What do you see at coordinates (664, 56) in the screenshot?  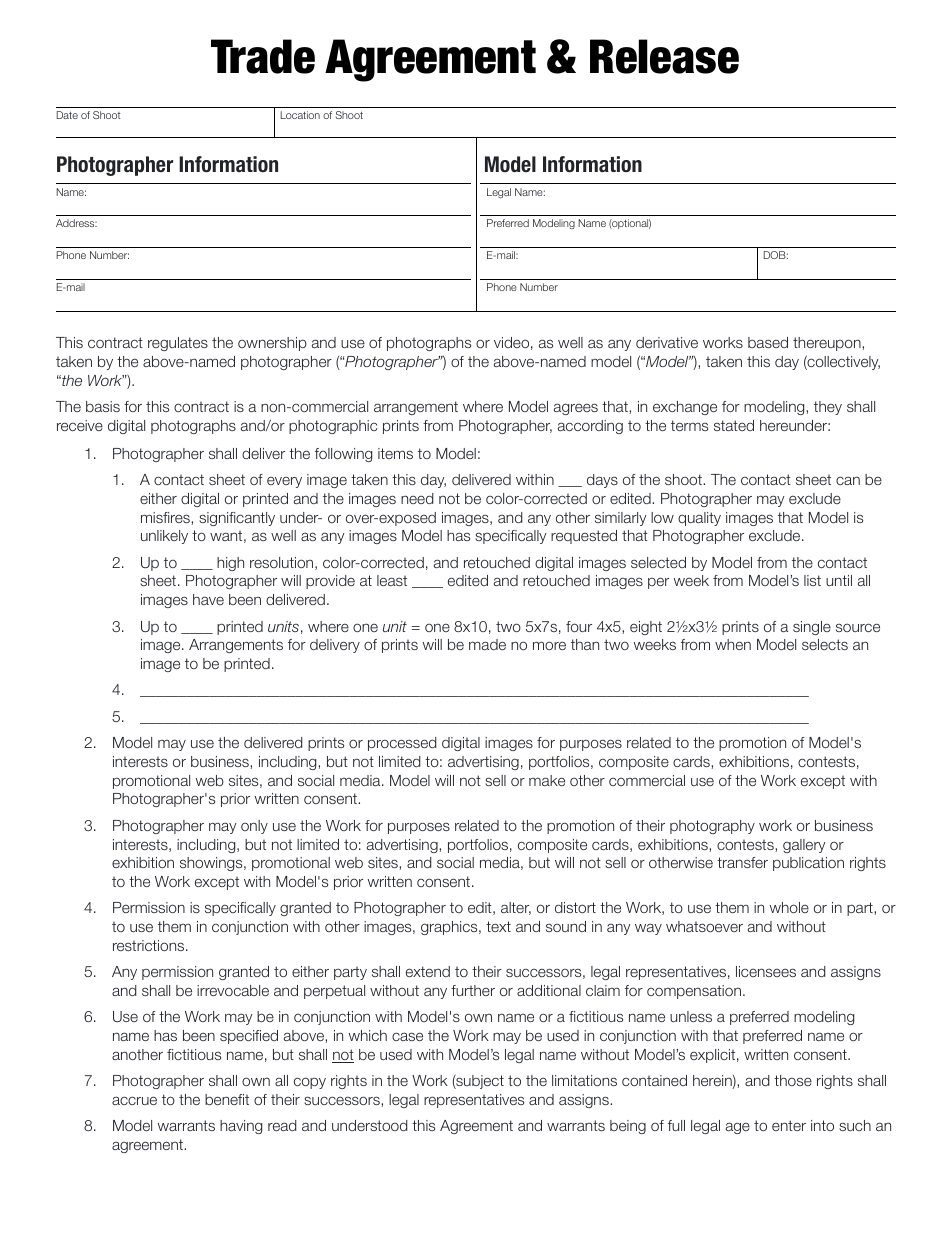 I see `Release` at bounding box center [664, 56].
